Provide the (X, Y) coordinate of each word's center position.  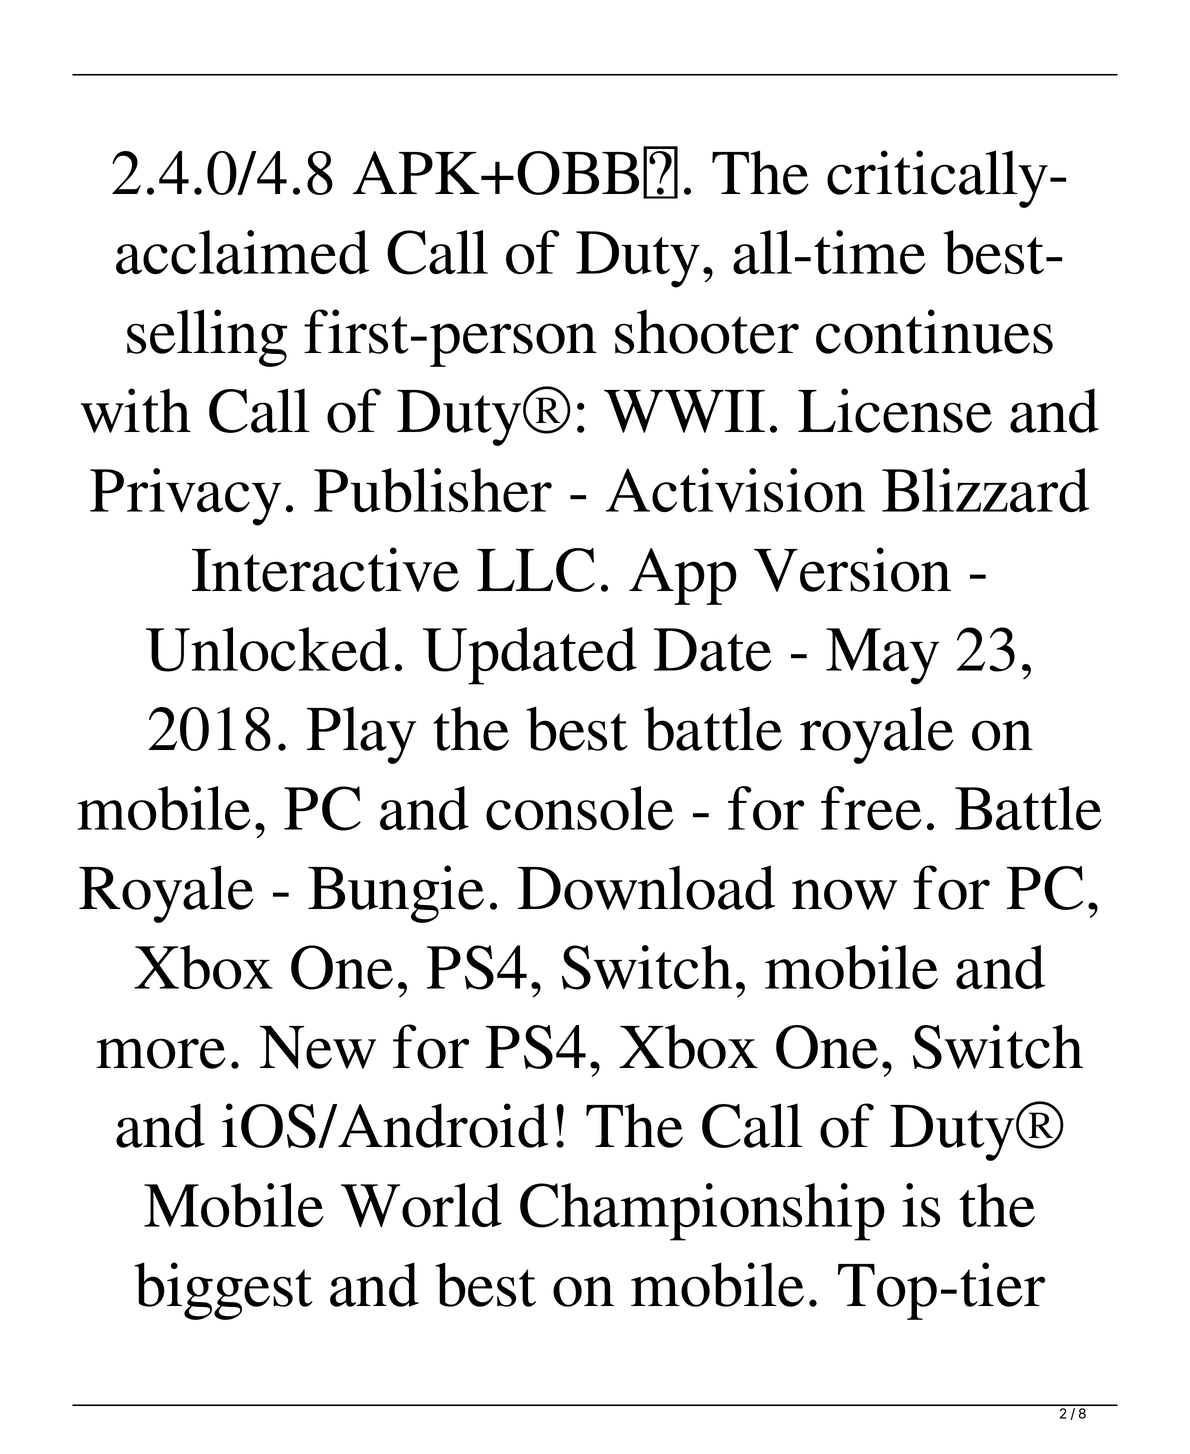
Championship (702, 1212)
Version (852, 569)
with (136, 410)
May (882, 656)
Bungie (396, 894)
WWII (684, 411)
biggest (223, 1291)
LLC (536, 570)
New (318, 1047)
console (580, 808)
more (161, 1053)
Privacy (185, 497)
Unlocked (268, 649)
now (844, 894)
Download (646, 887)
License (895, 410)
